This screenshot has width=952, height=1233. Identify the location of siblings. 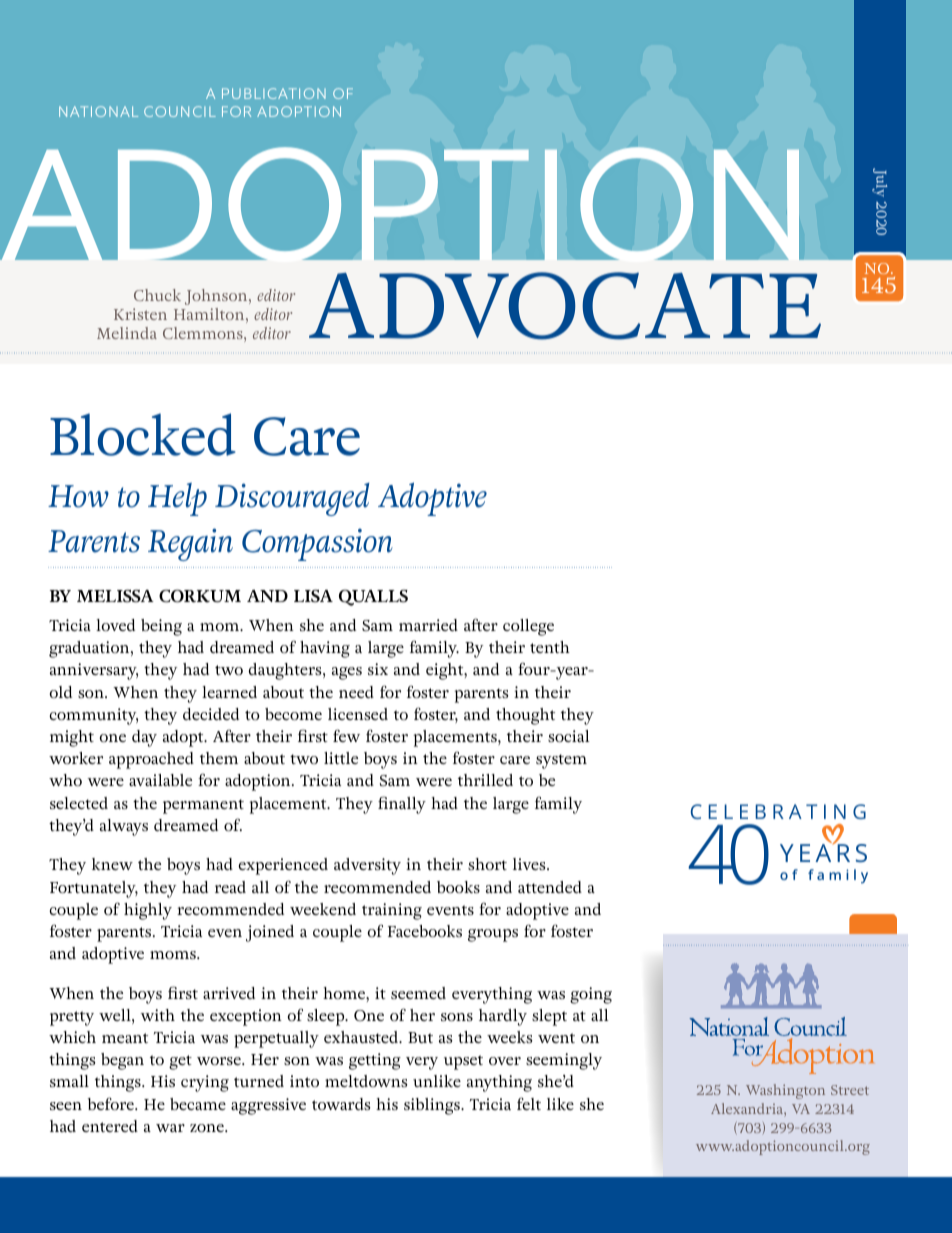
(433, 1106).
